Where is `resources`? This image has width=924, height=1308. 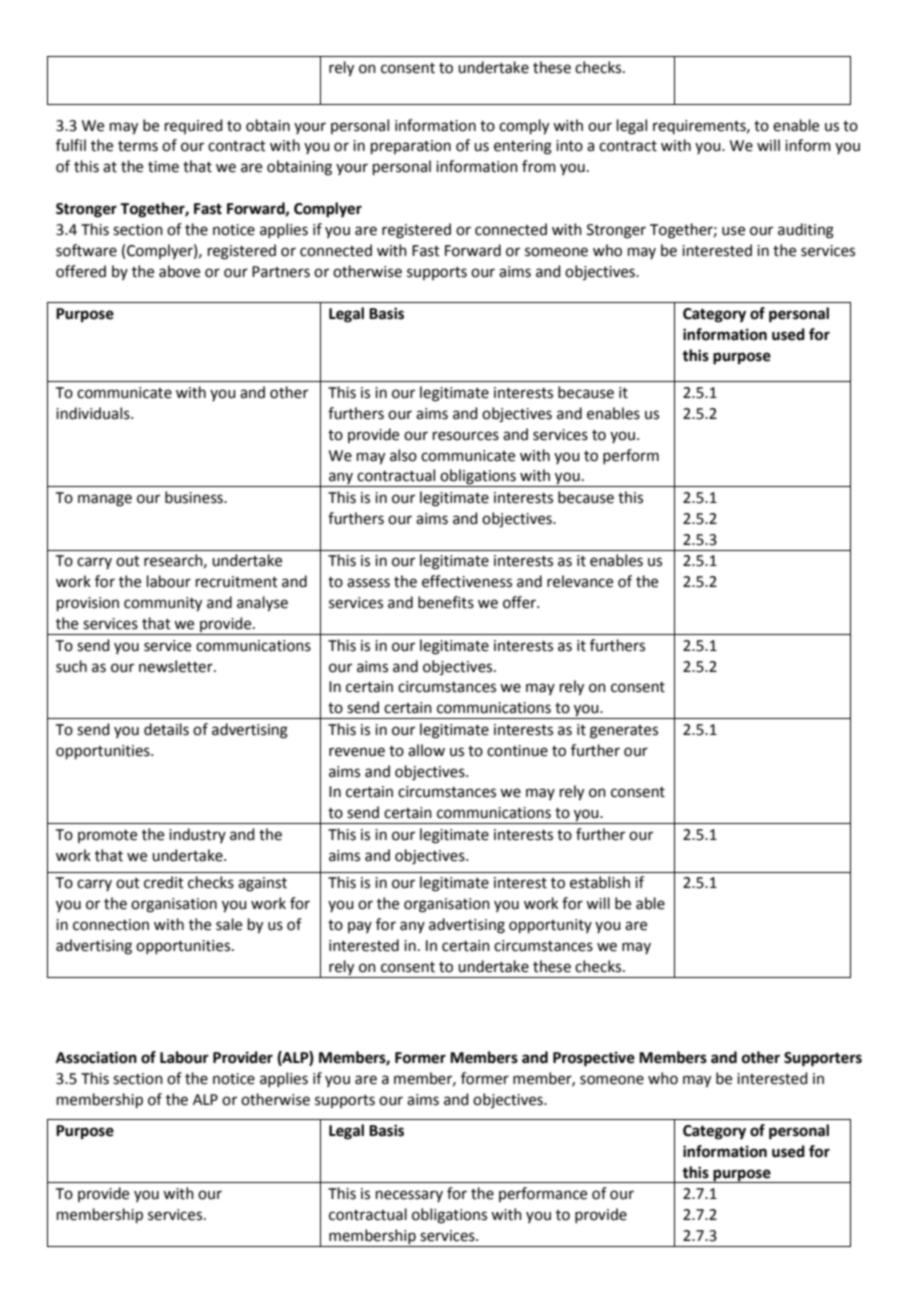
resources is located at coordinates (466, 436).
